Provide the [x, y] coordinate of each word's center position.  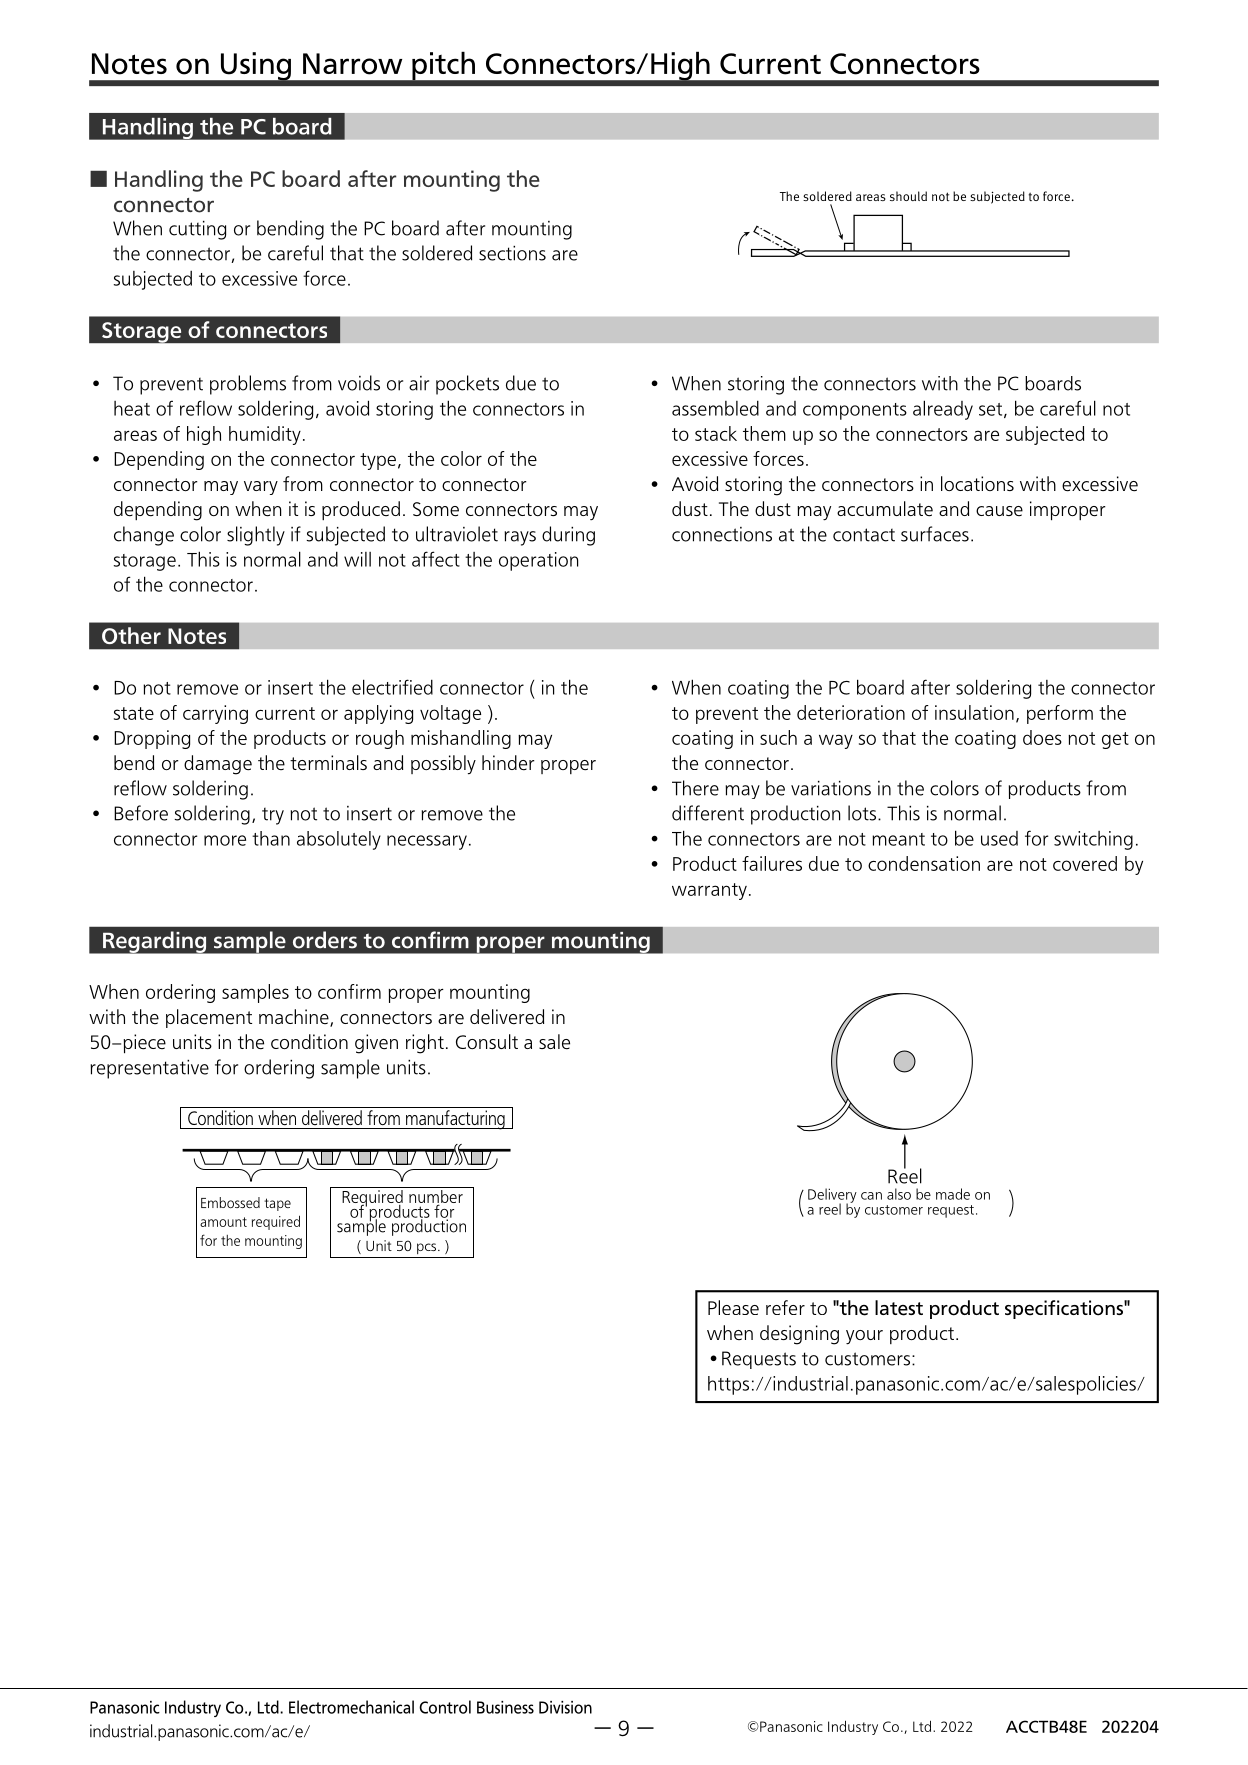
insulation [974, 712]
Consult [487, 1041]
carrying [215, 714]
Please [733, 1307]
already [943, 410]
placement [209, 1018]
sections [512, 253]
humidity [265, 435]
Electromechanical [351, 1707]
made [953, 1194]
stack [716, 433]
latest [899, 1308]
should [908, 196]
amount [223, 1222]
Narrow [352, 64]
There [695, 788]
